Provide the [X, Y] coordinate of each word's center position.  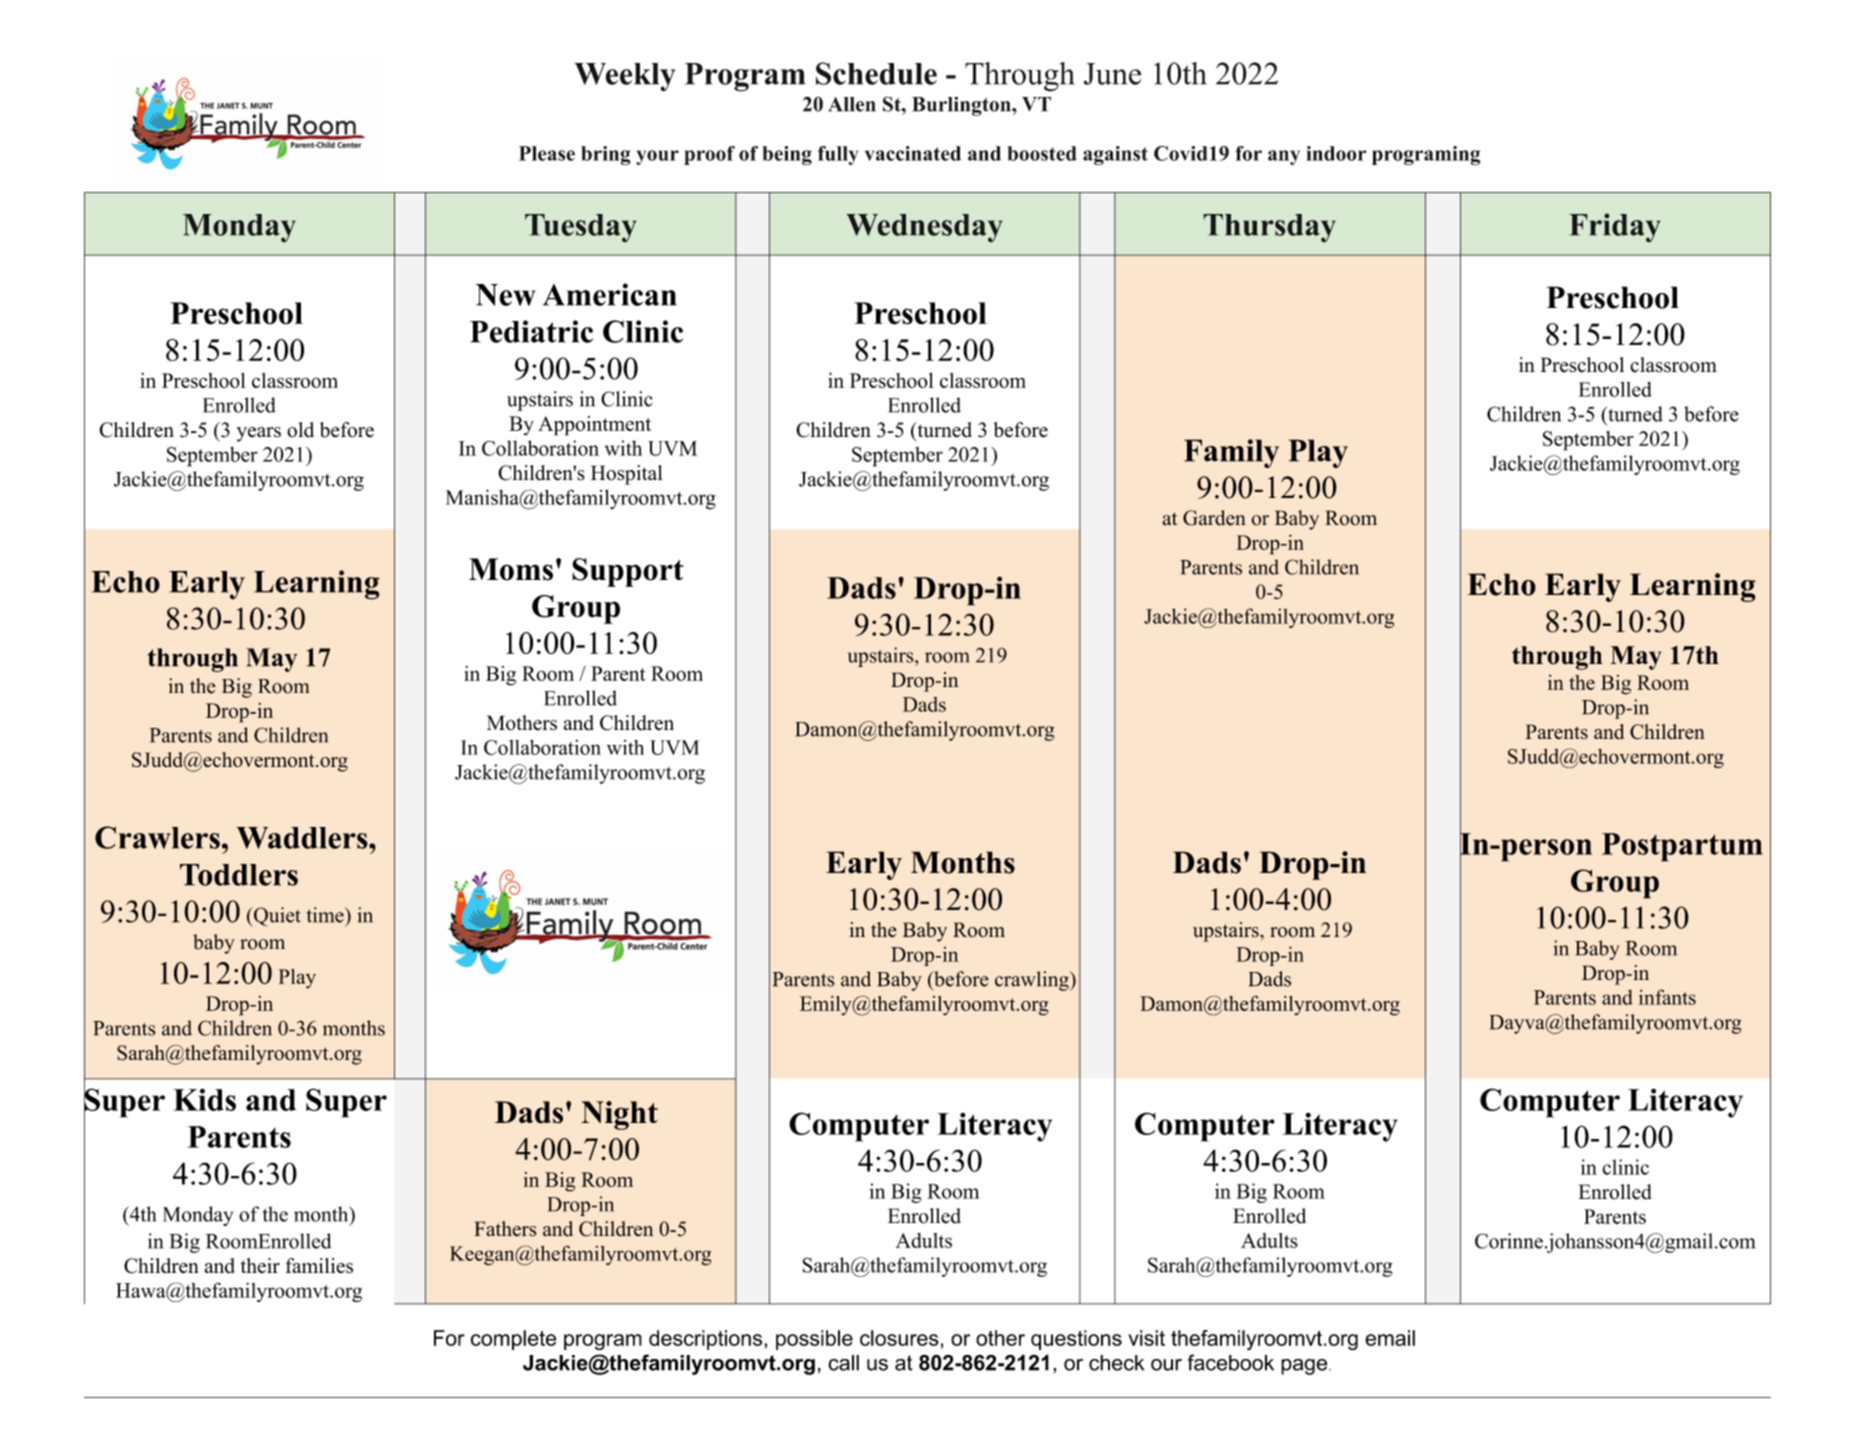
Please [547, 153]
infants [1667, 997]
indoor [1336, 153]
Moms [511, 569]
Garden [1214, 518]
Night [619, 1115]
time [326, 915]
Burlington [962, 106]
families [319, 1266]
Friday [1615, 228]
